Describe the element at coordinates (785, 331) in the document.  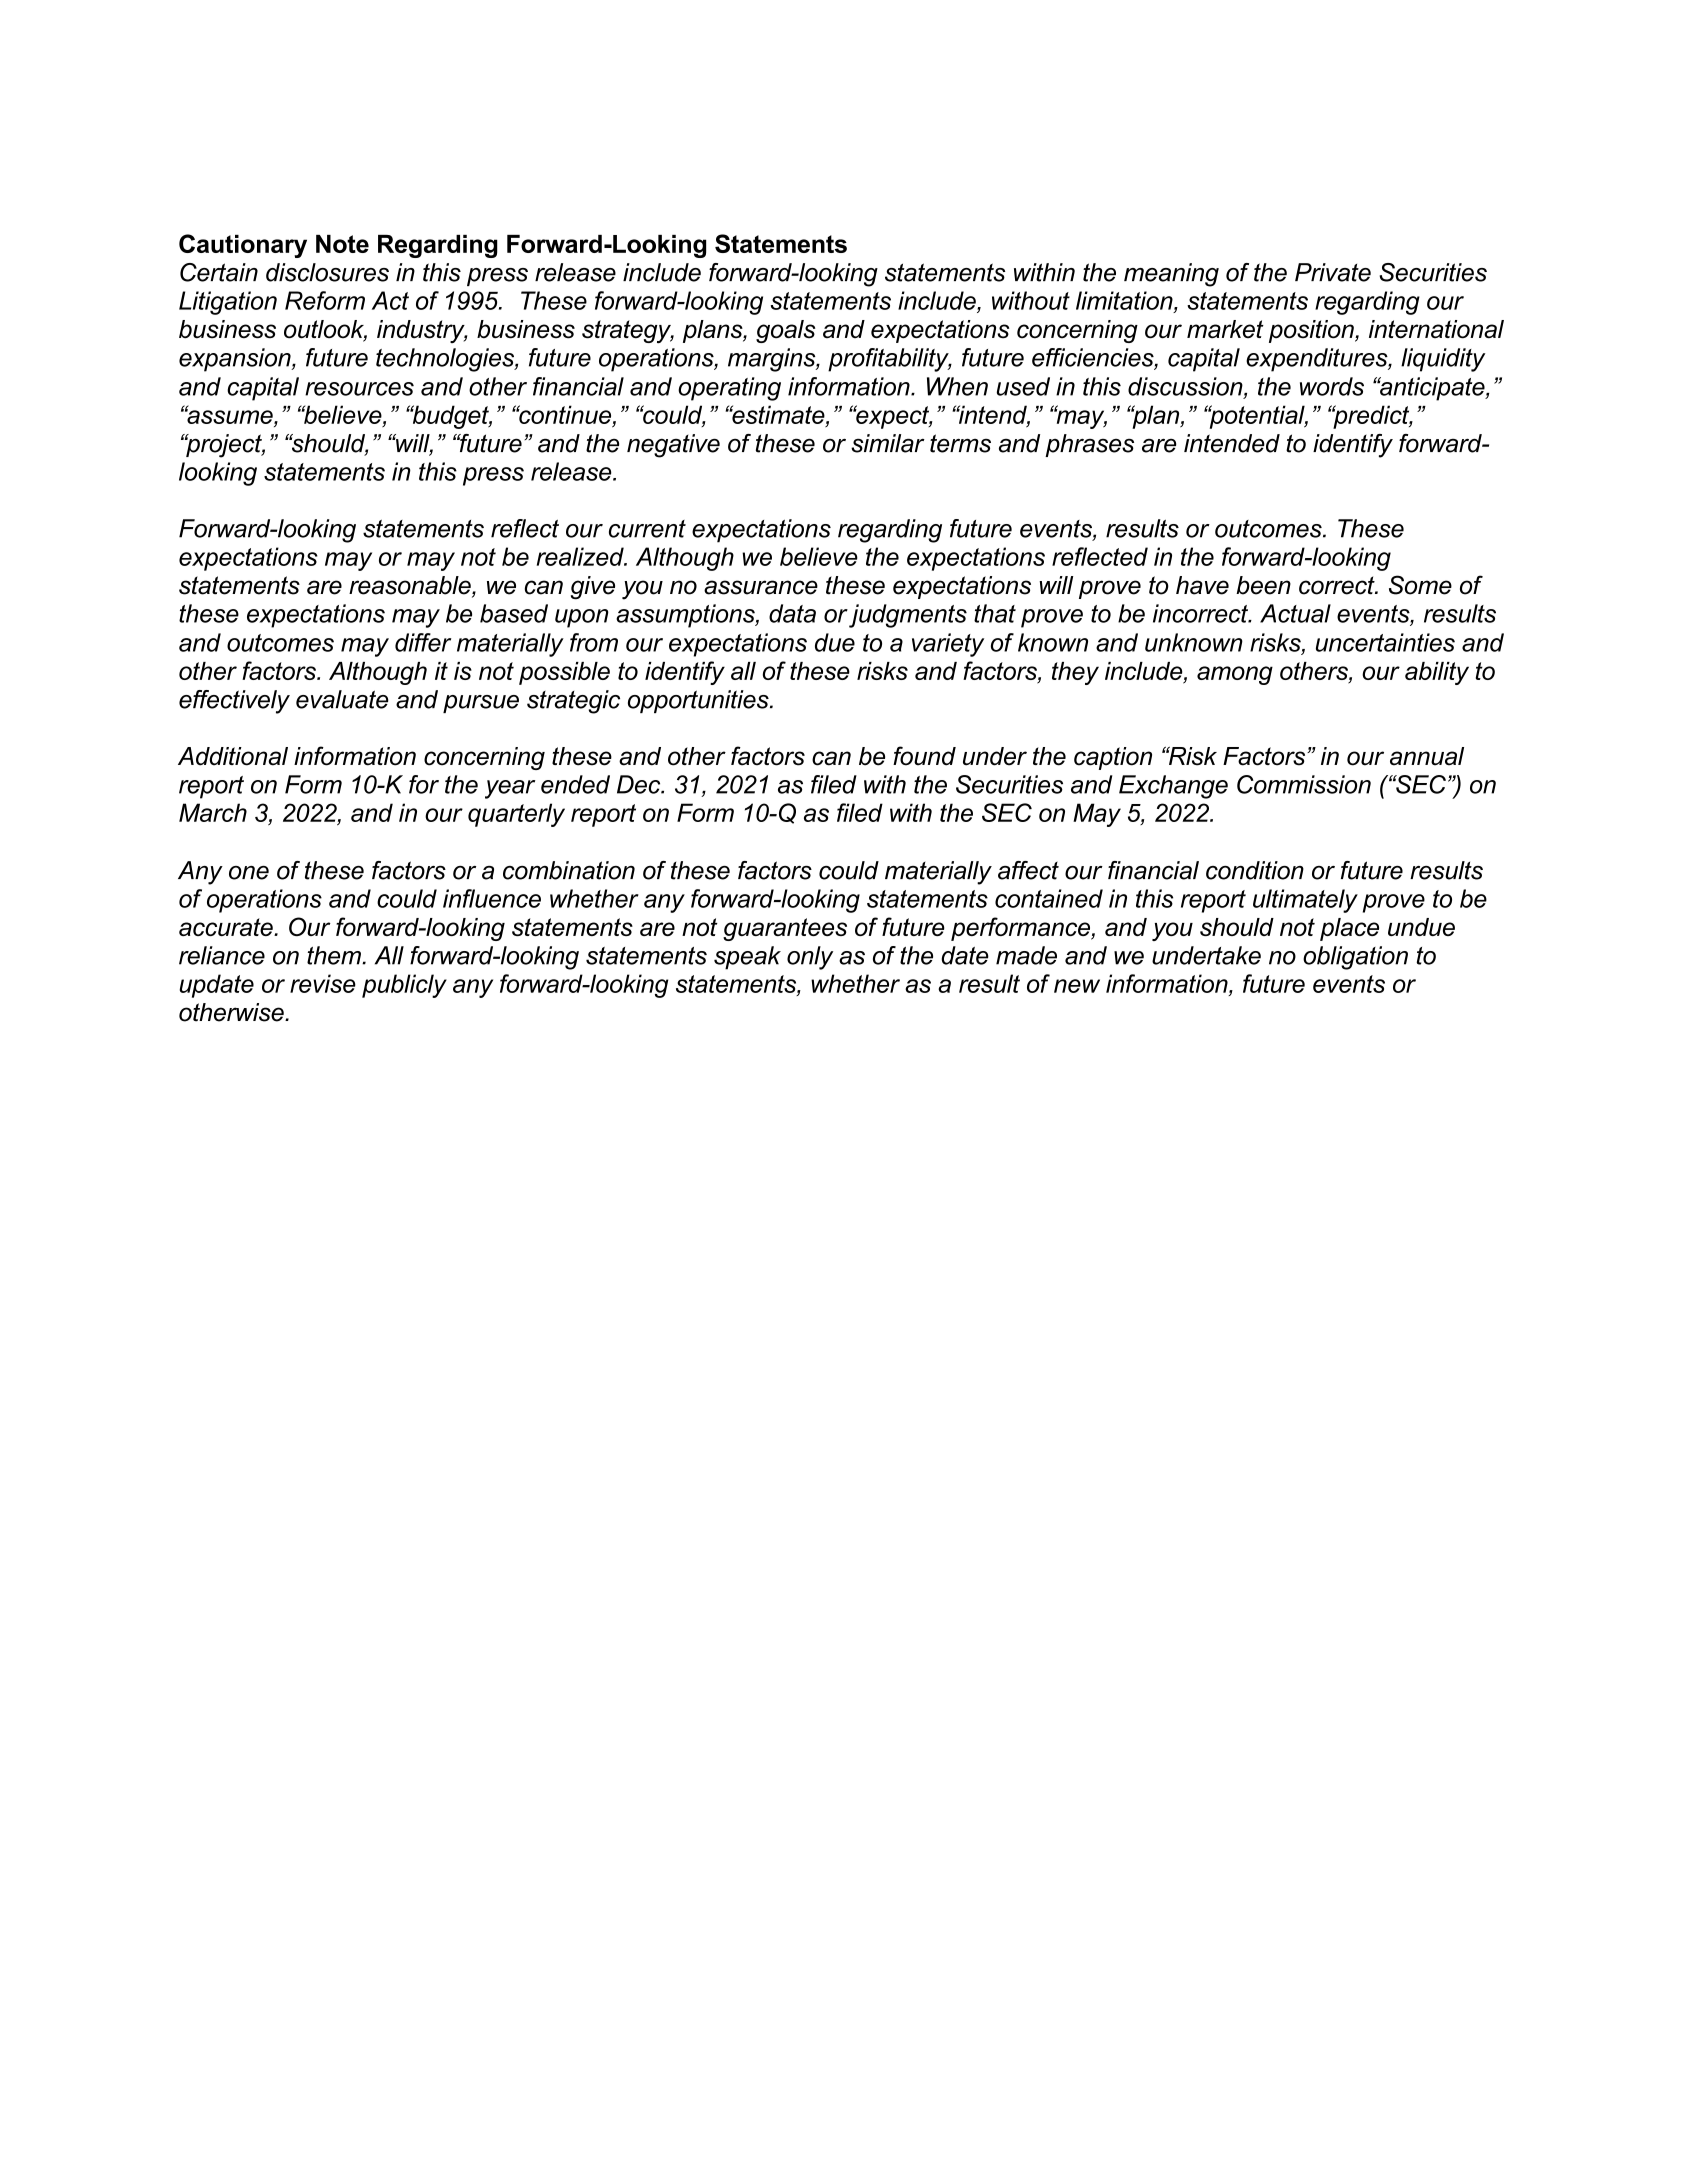
I see `goals` at that location.
